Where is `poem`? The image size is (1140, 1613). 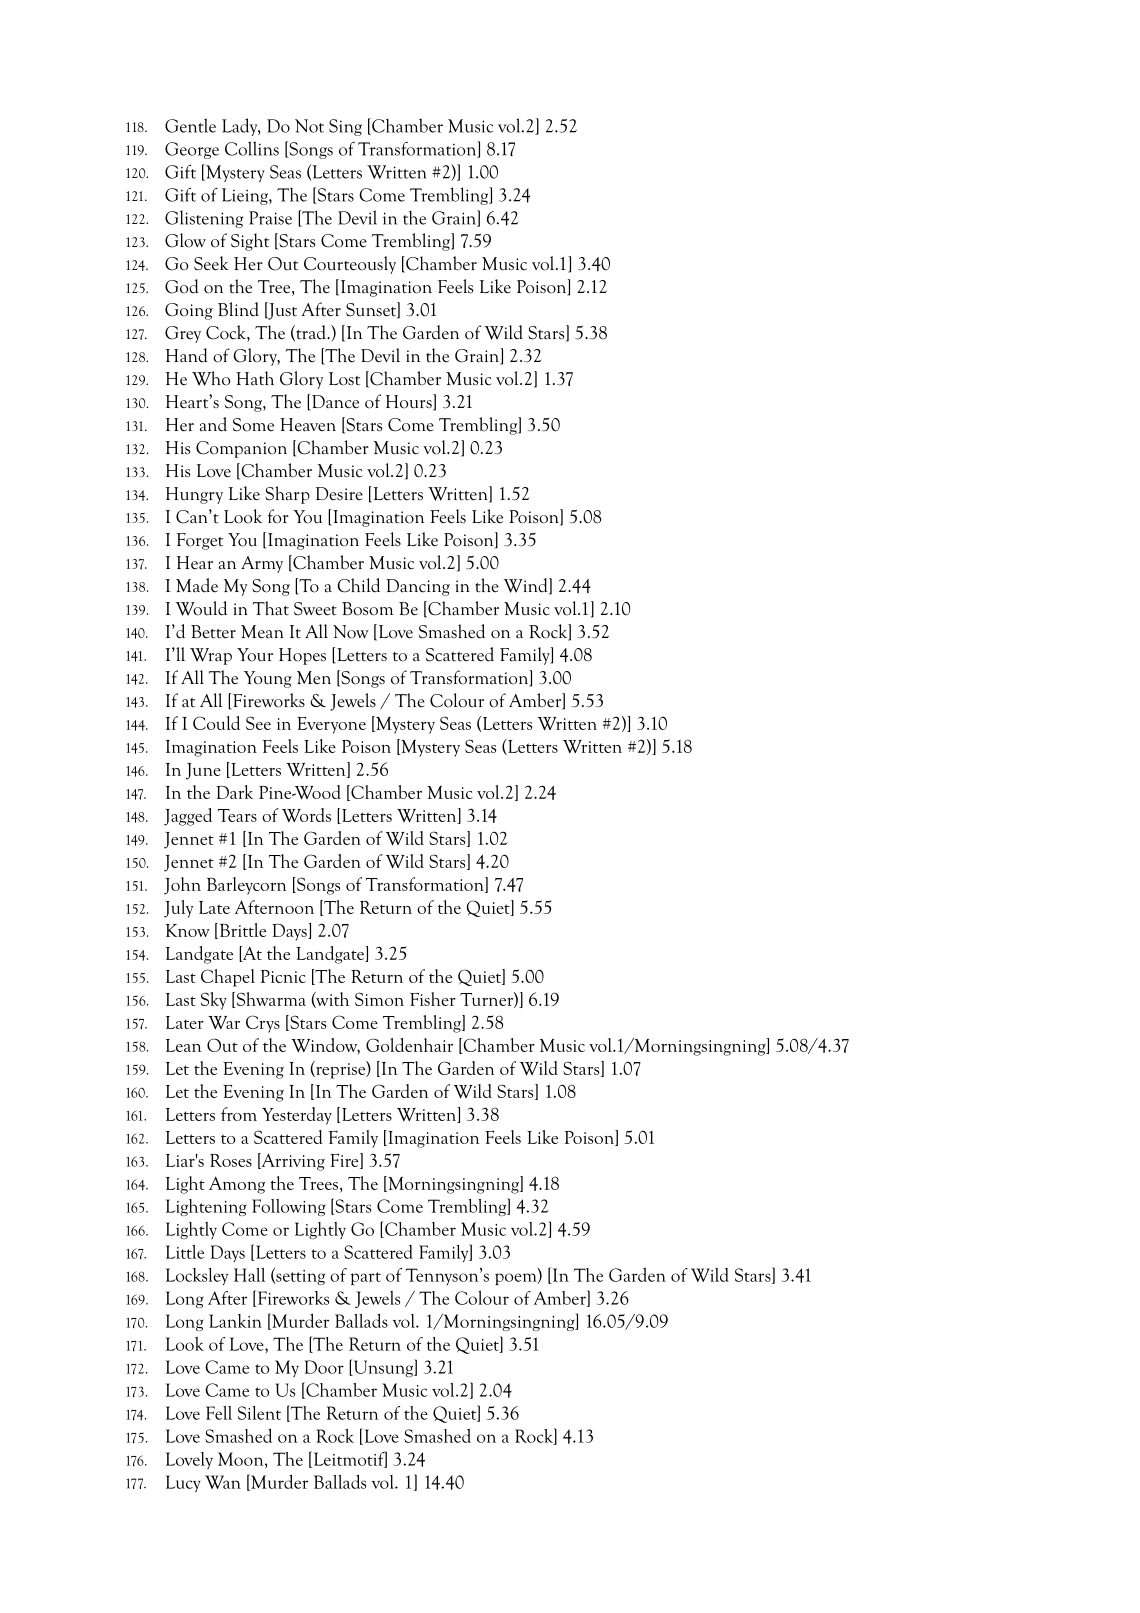
poem is located at coordinates (517, 1279).
